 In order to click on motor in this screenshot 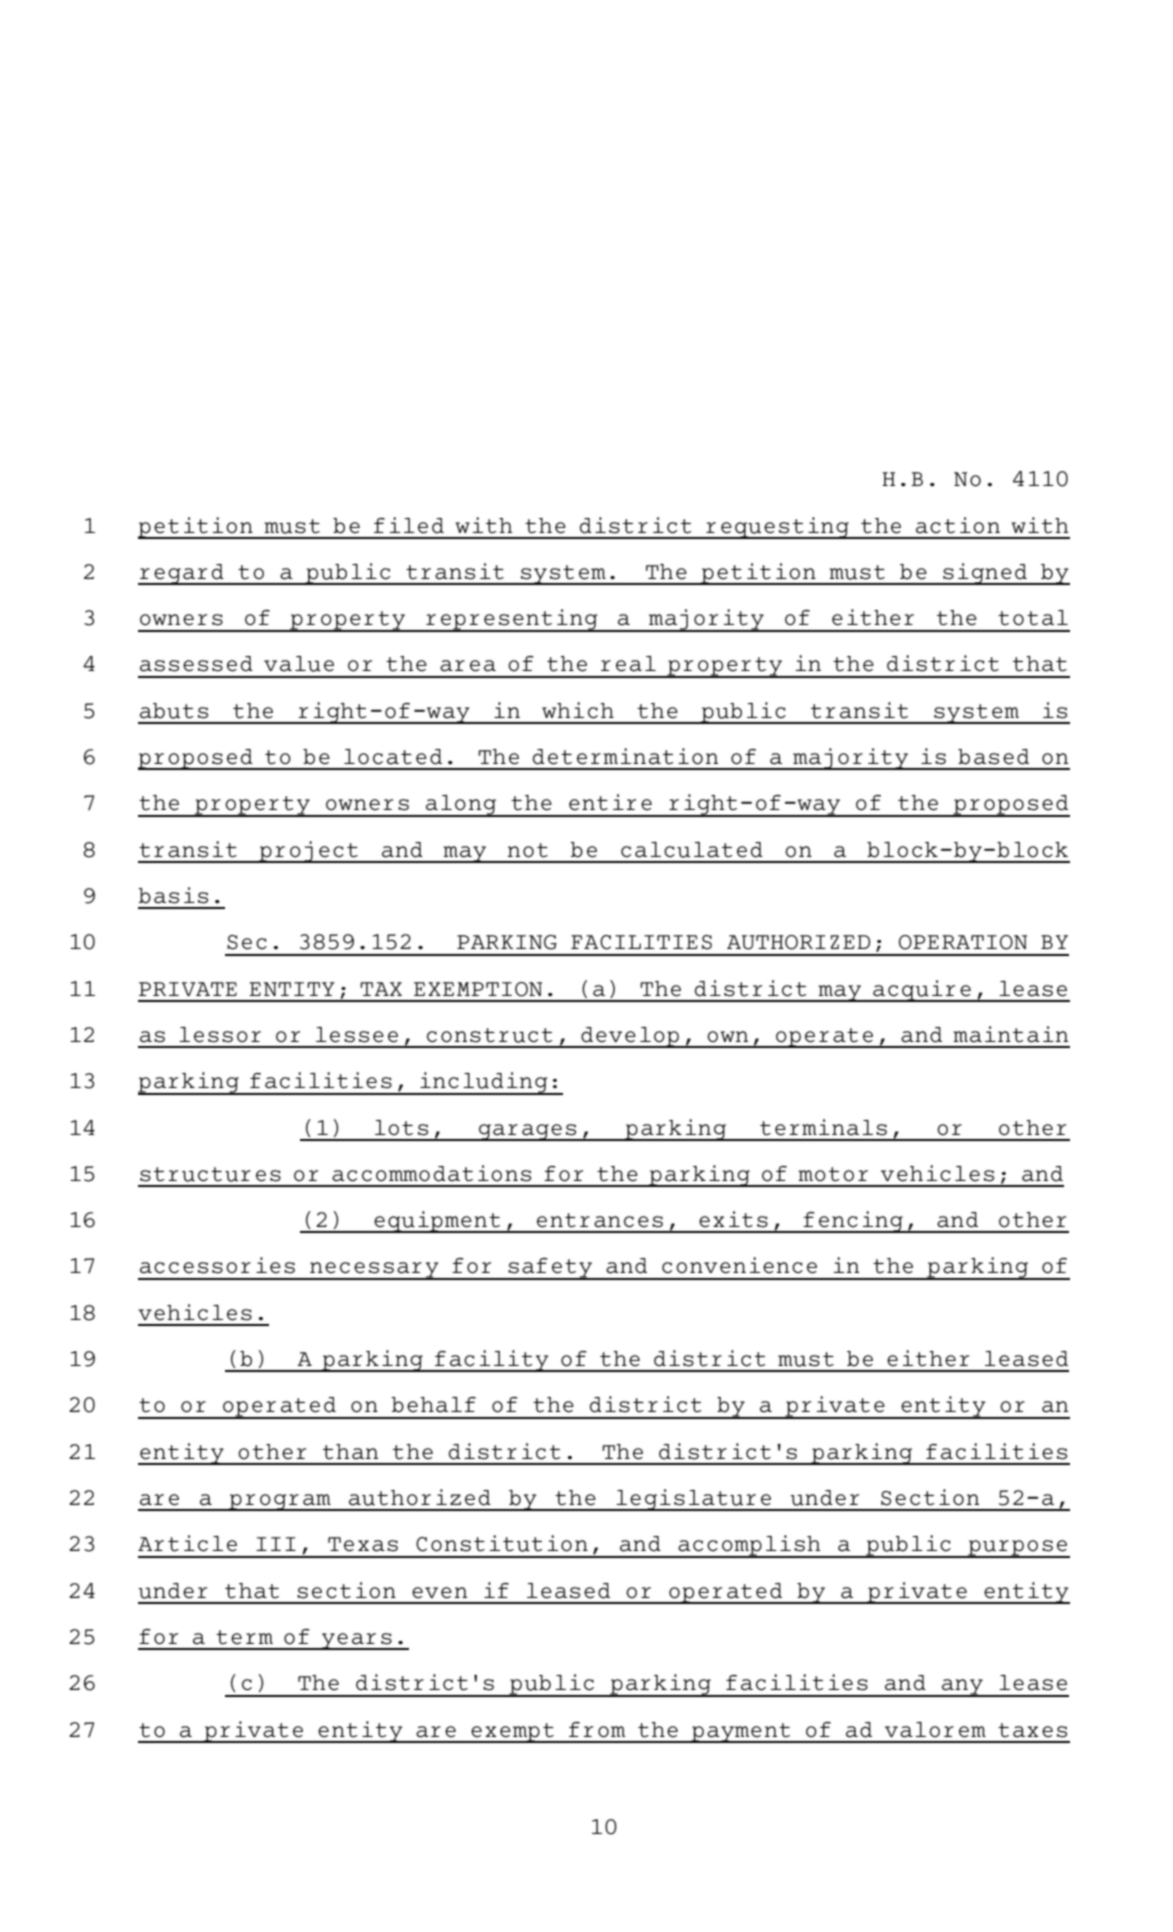, I will do `click(833, 1174)`.
